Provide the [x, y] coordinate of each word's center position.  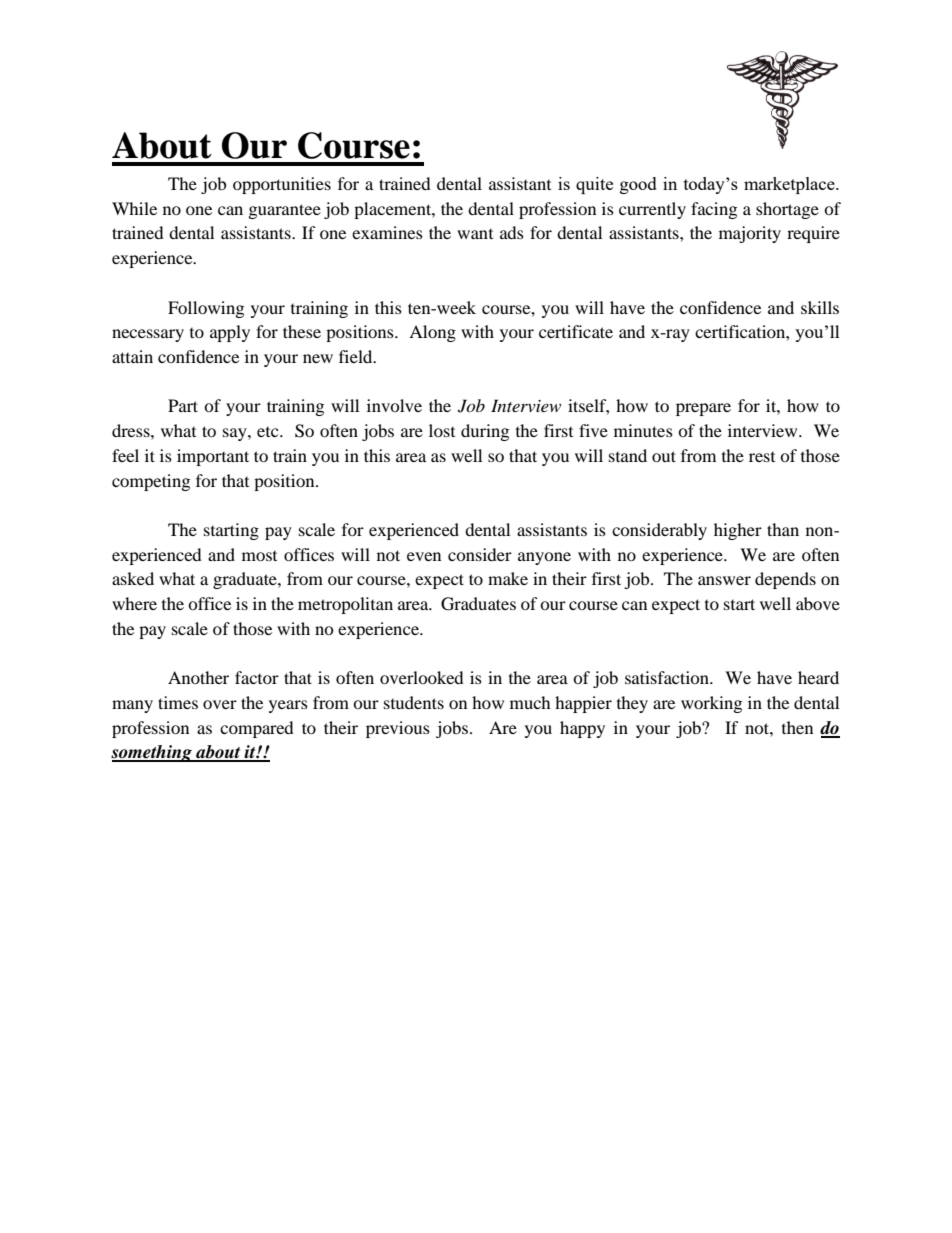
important [213, 457]
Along [432, 333]
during [485, 432]
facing [714, 210]
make [508, 578]
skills [820, 307]
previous [398, 729]
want [475, 234]
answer [724, 580]
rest [762, 457]
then [797, 727]
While [134, 208]
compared [257, 729]
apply [230, 333]
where [134, 603]
